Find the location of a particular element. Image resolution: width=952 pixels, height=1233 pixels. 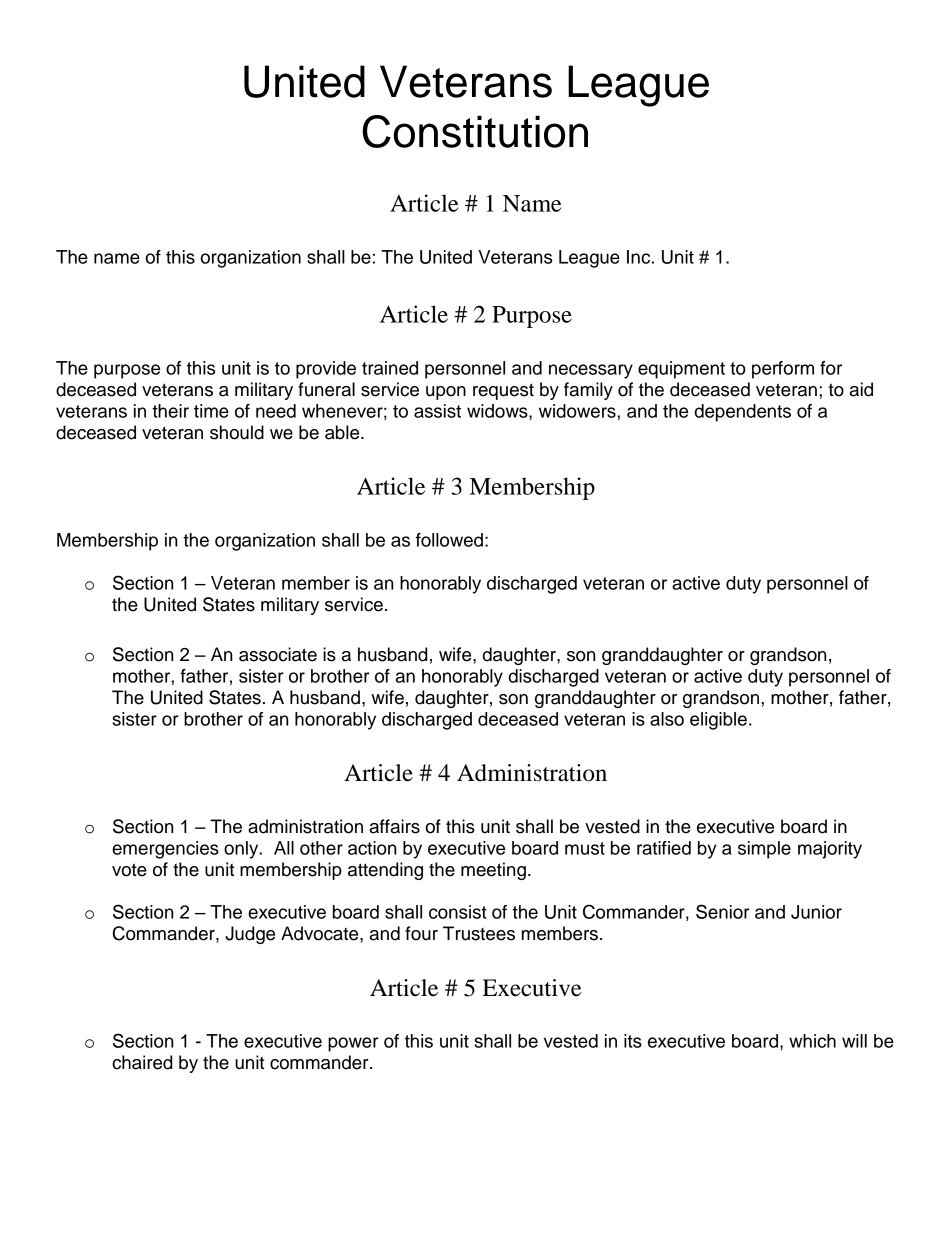

only is located at coordinates (242, 850).
